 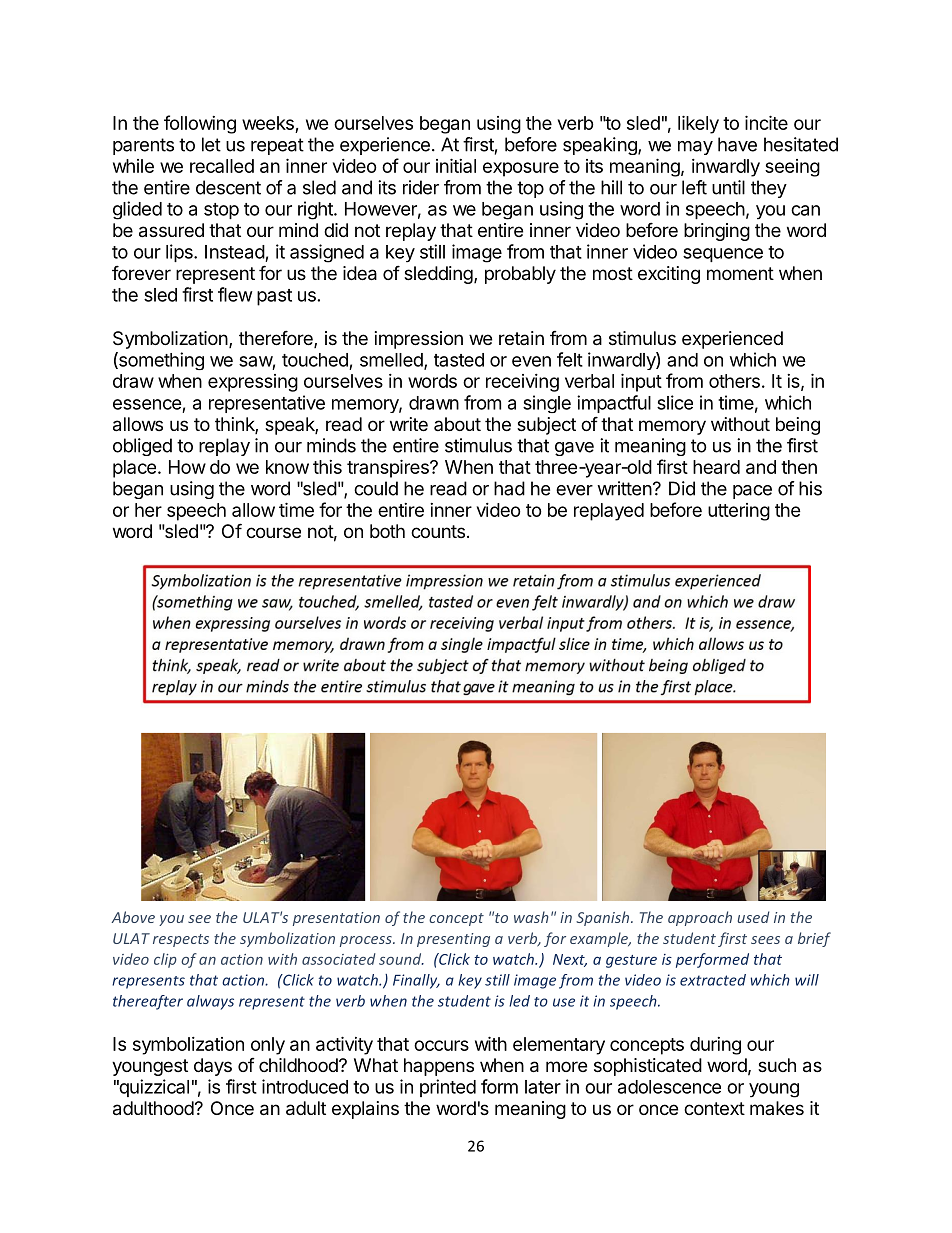 What do you see at coordinates (273, 532) in the page?
I see `course` at bounding box center [273, 532].
